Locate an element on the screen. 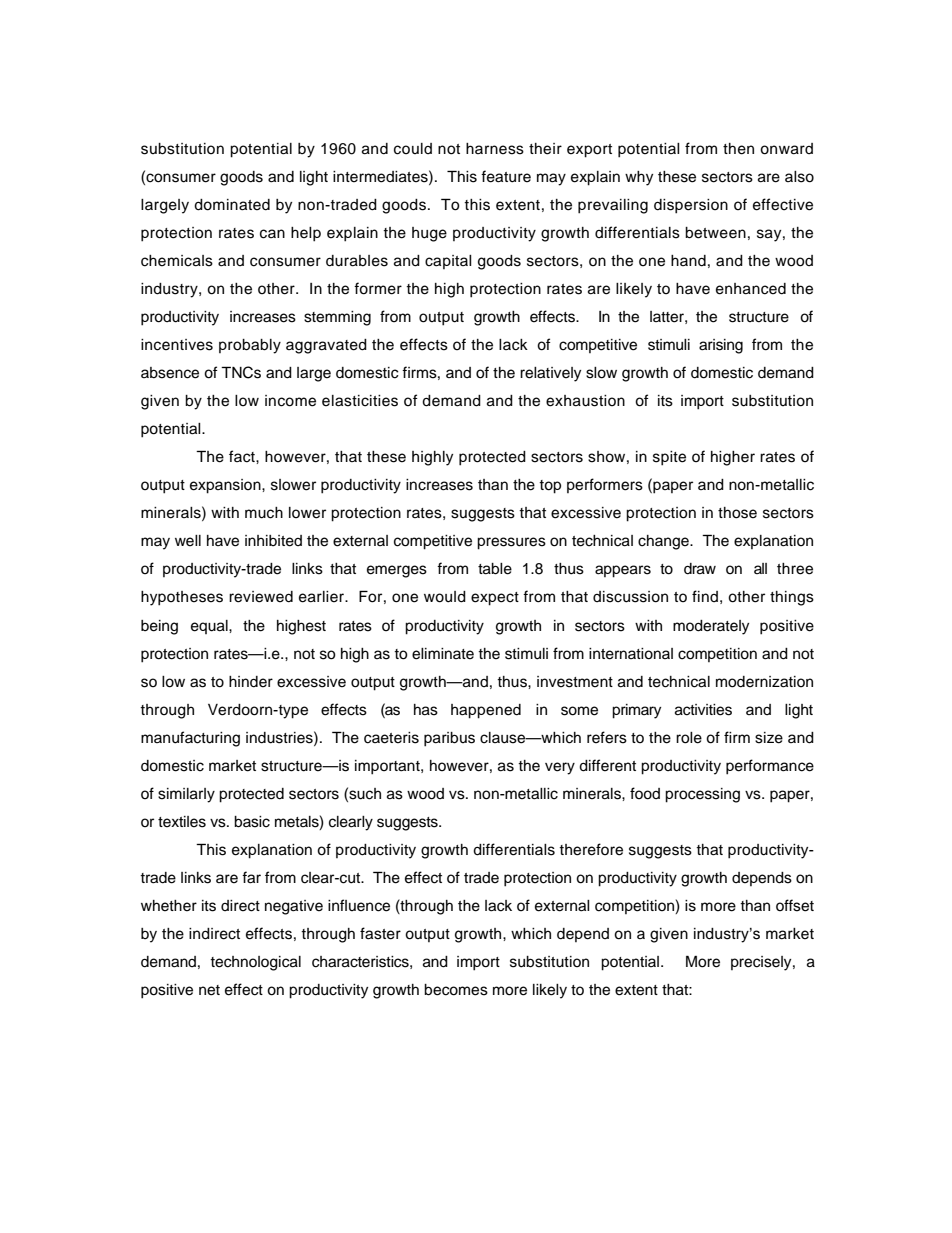 The width and height of the screenshot is (952, 1233). reviewed is located at coordinates (261, 597).
